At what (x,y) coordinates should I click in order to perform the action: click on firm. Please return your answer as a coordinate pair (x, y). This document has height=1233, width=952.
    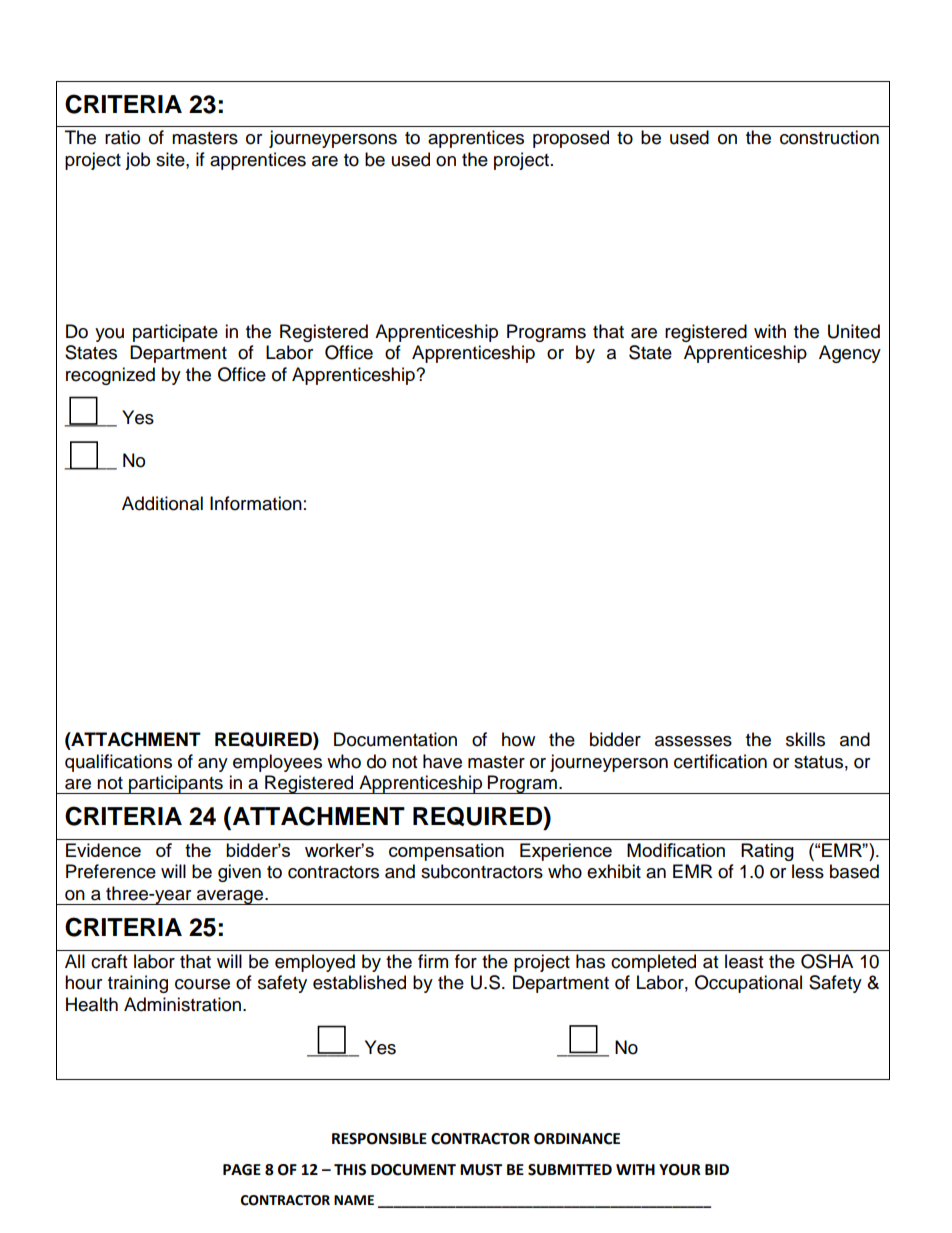
    Looking at the image, I should click on (433, 961).
